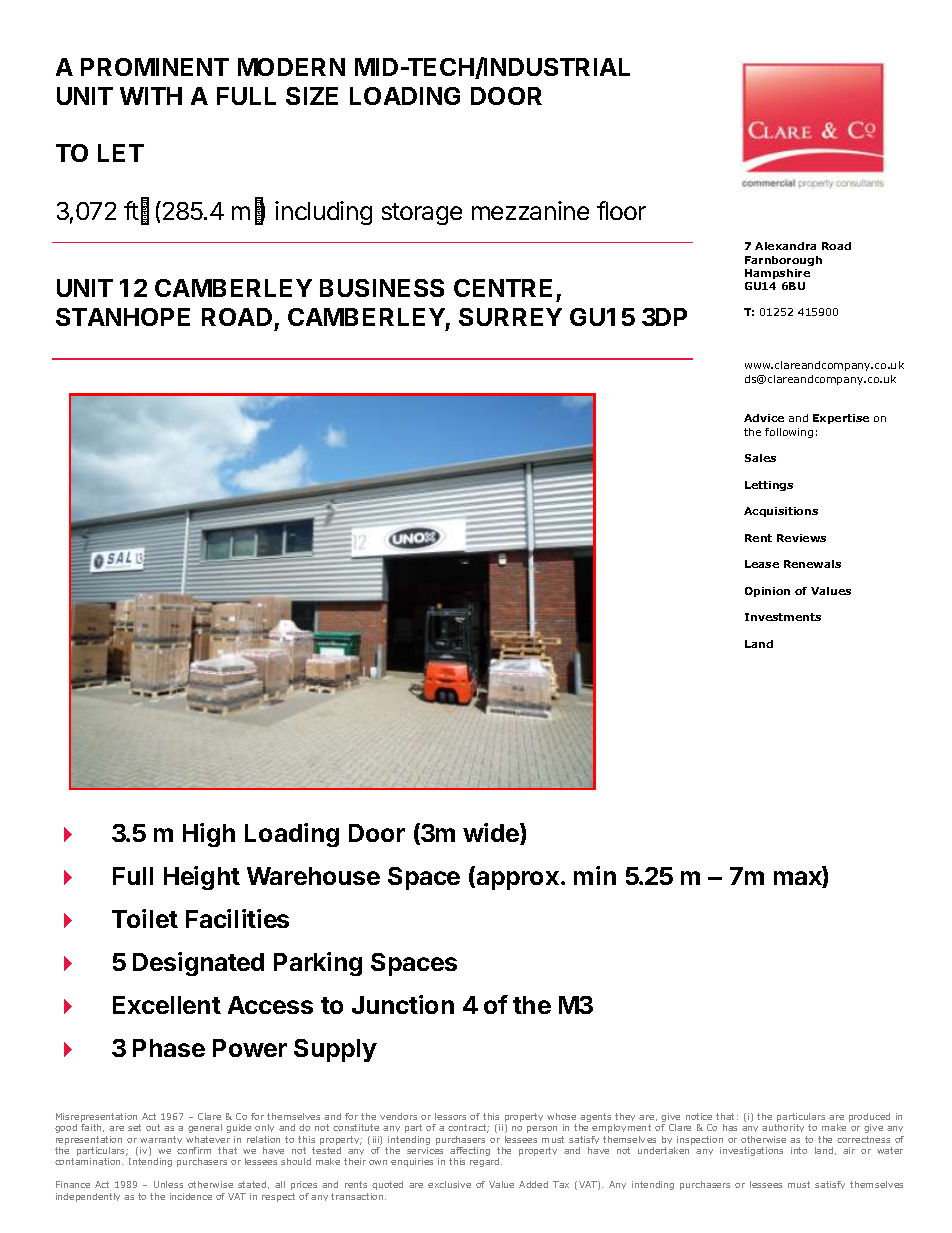  Describe the element at coordinates (168, 1184) in the document. I see `Unless` at that location.
